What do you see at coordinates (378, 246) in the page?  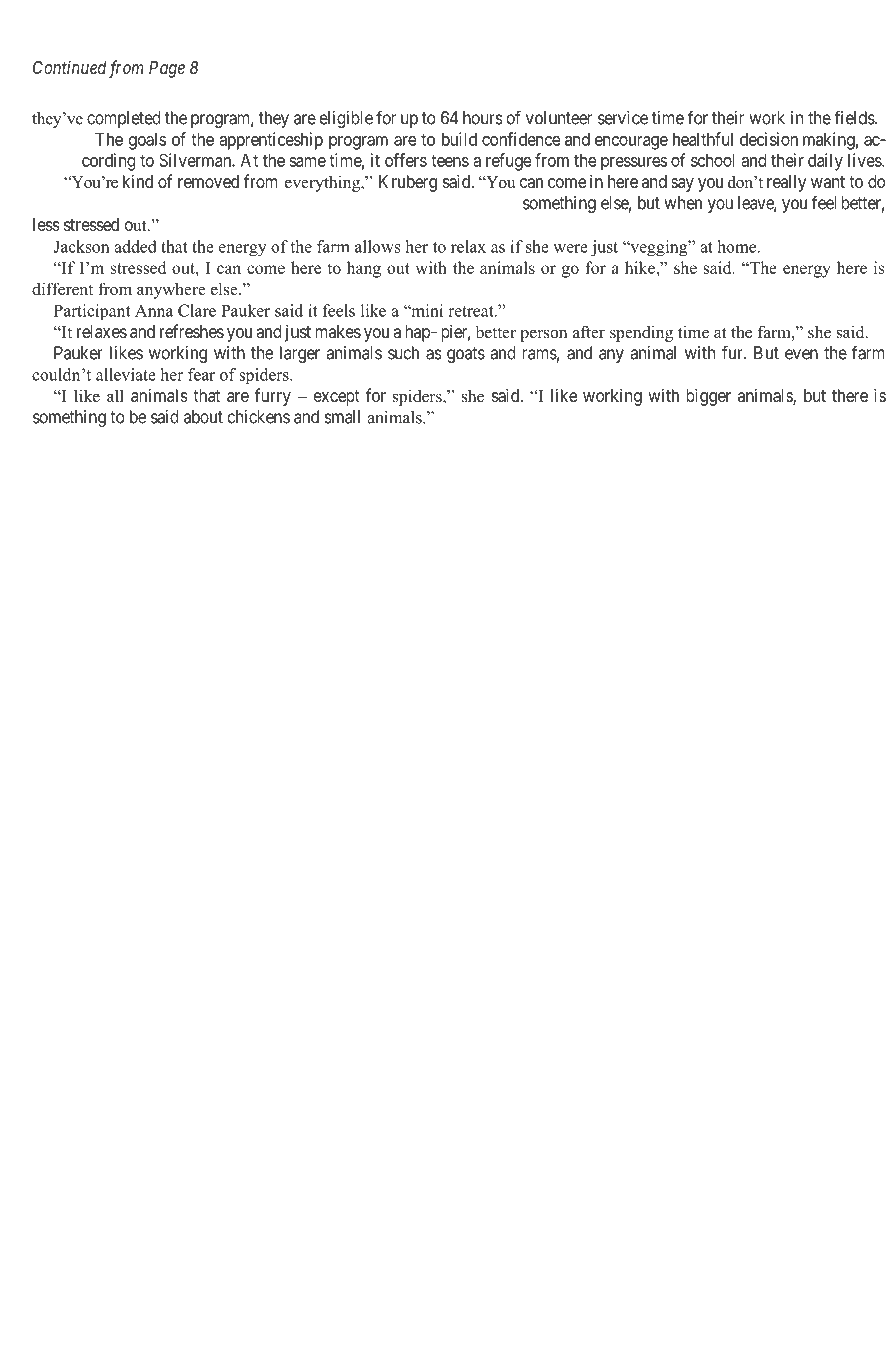 I see `allows` at bounding box center [378, 246].
